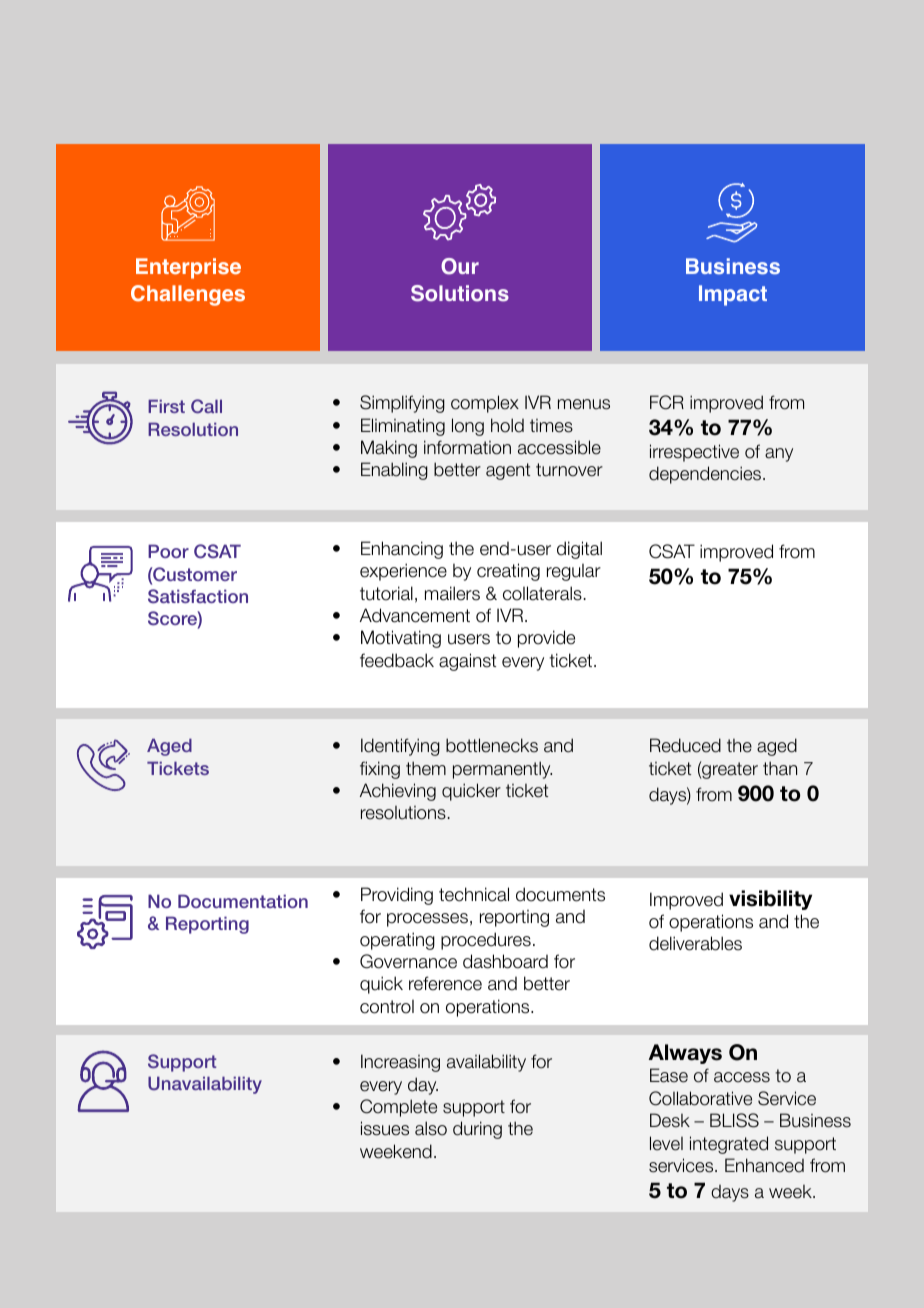 The height and width of the screenshot is (1308, 924). What do you see at coordinates (198, 596) in the screenshot?
I see `Satisfaction` at bounding box center [198, 596].
